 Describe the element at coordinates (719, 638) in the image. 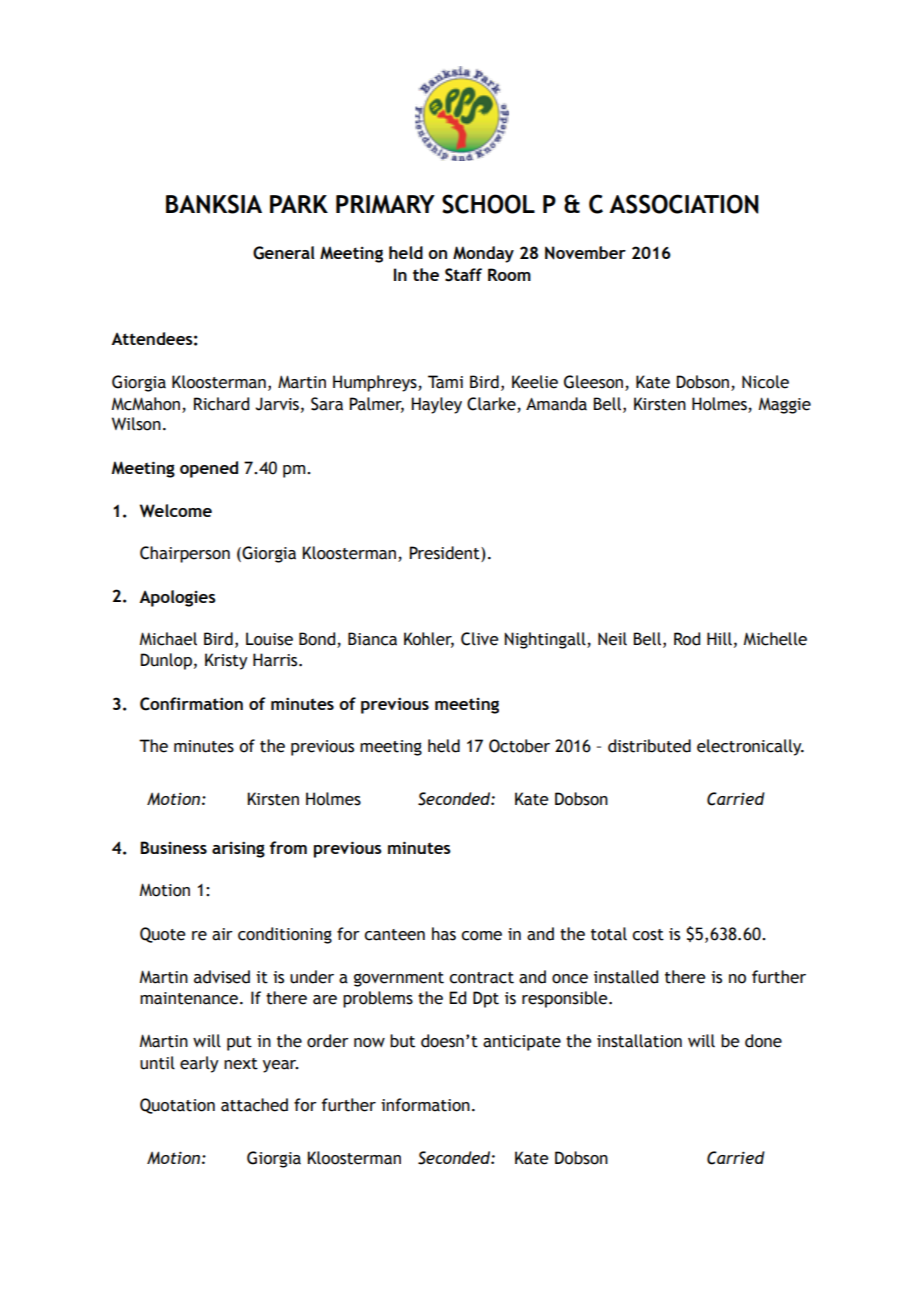

I see `Hill` at that location.
